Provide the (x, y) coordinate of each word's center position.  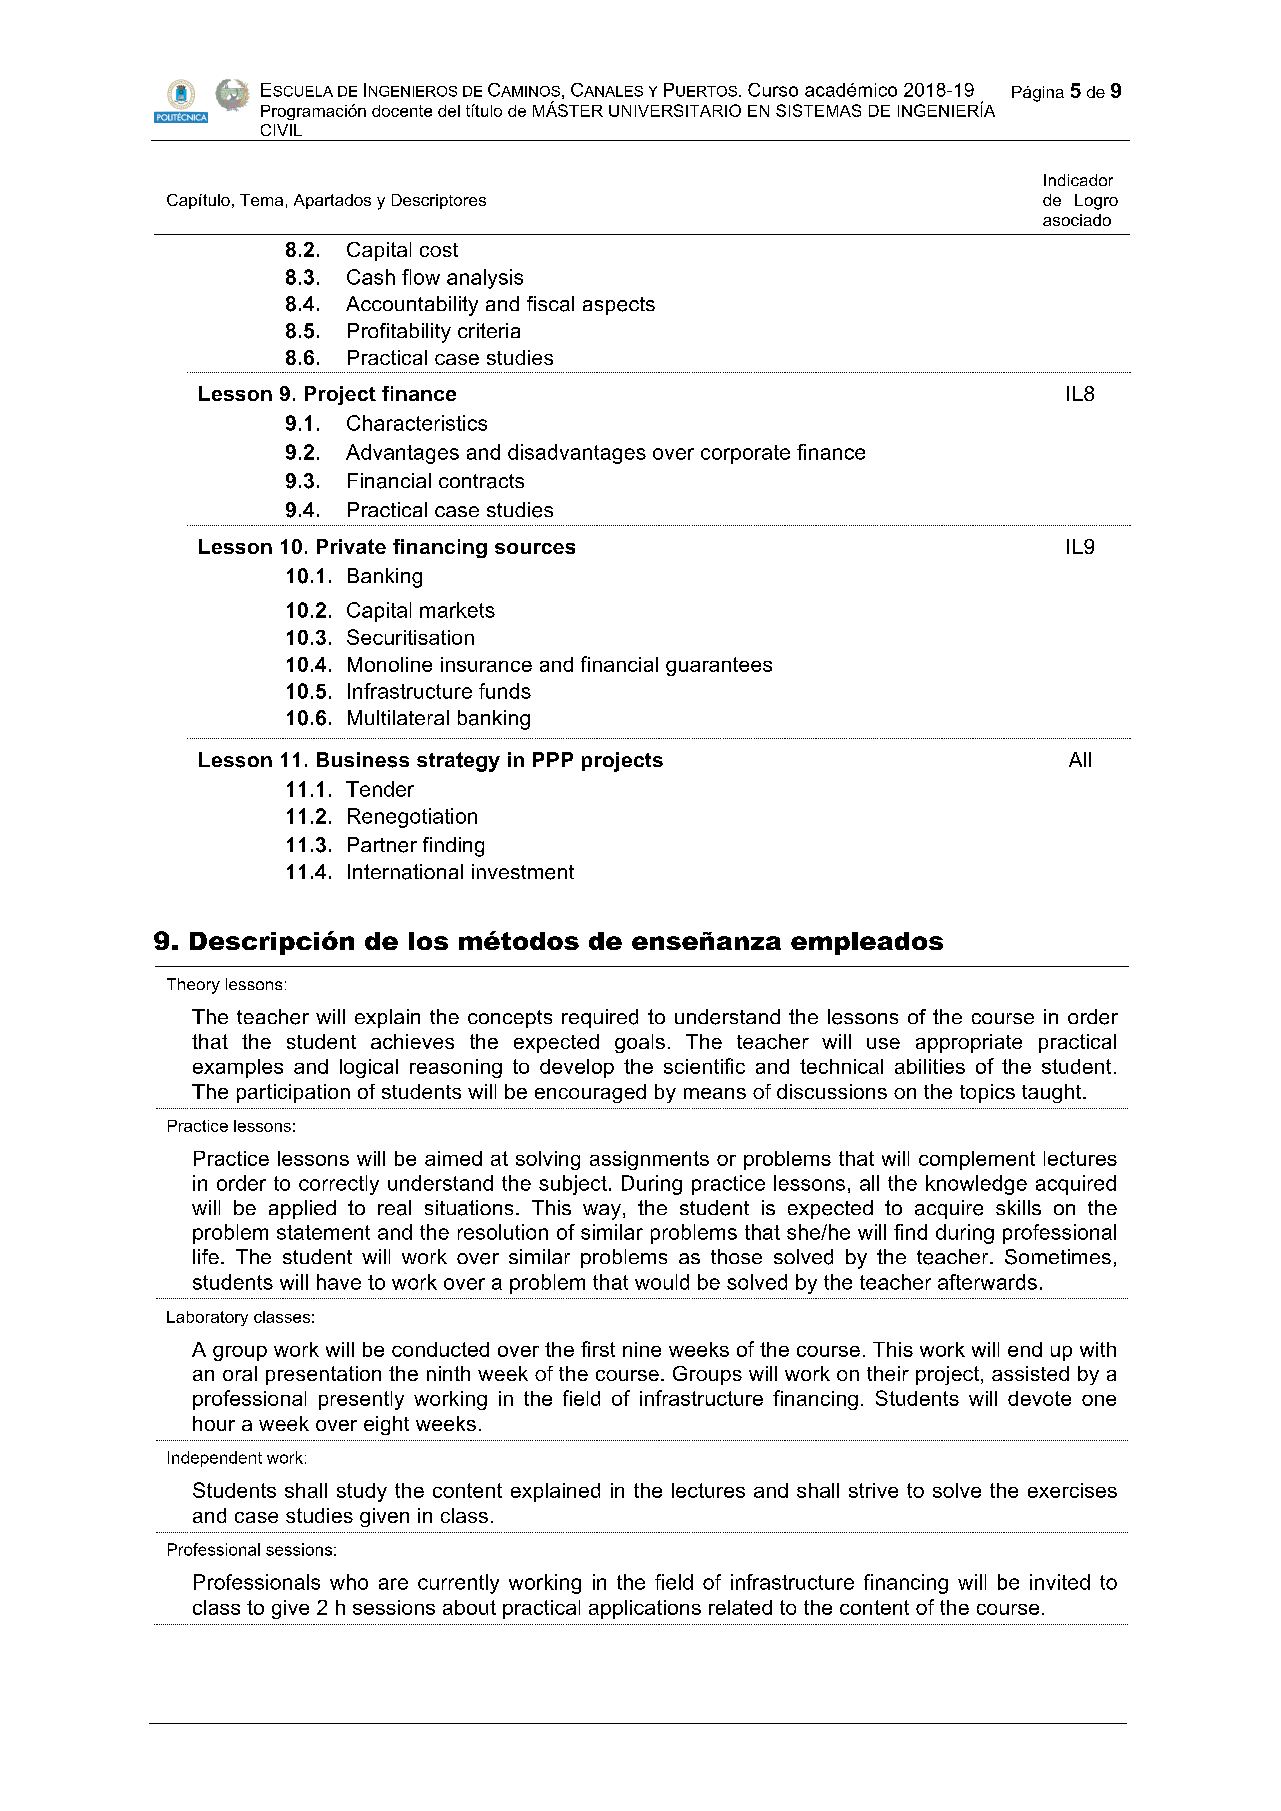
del (449, 111)
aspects (619, 306)
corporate (745, 454)
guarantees (719, 666)
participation (293, 1093)
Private (351, 546)
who (349, 1582)
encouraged (590, 1093)
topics (987, 1093)
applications (645, 1609)
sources (535, 548)
